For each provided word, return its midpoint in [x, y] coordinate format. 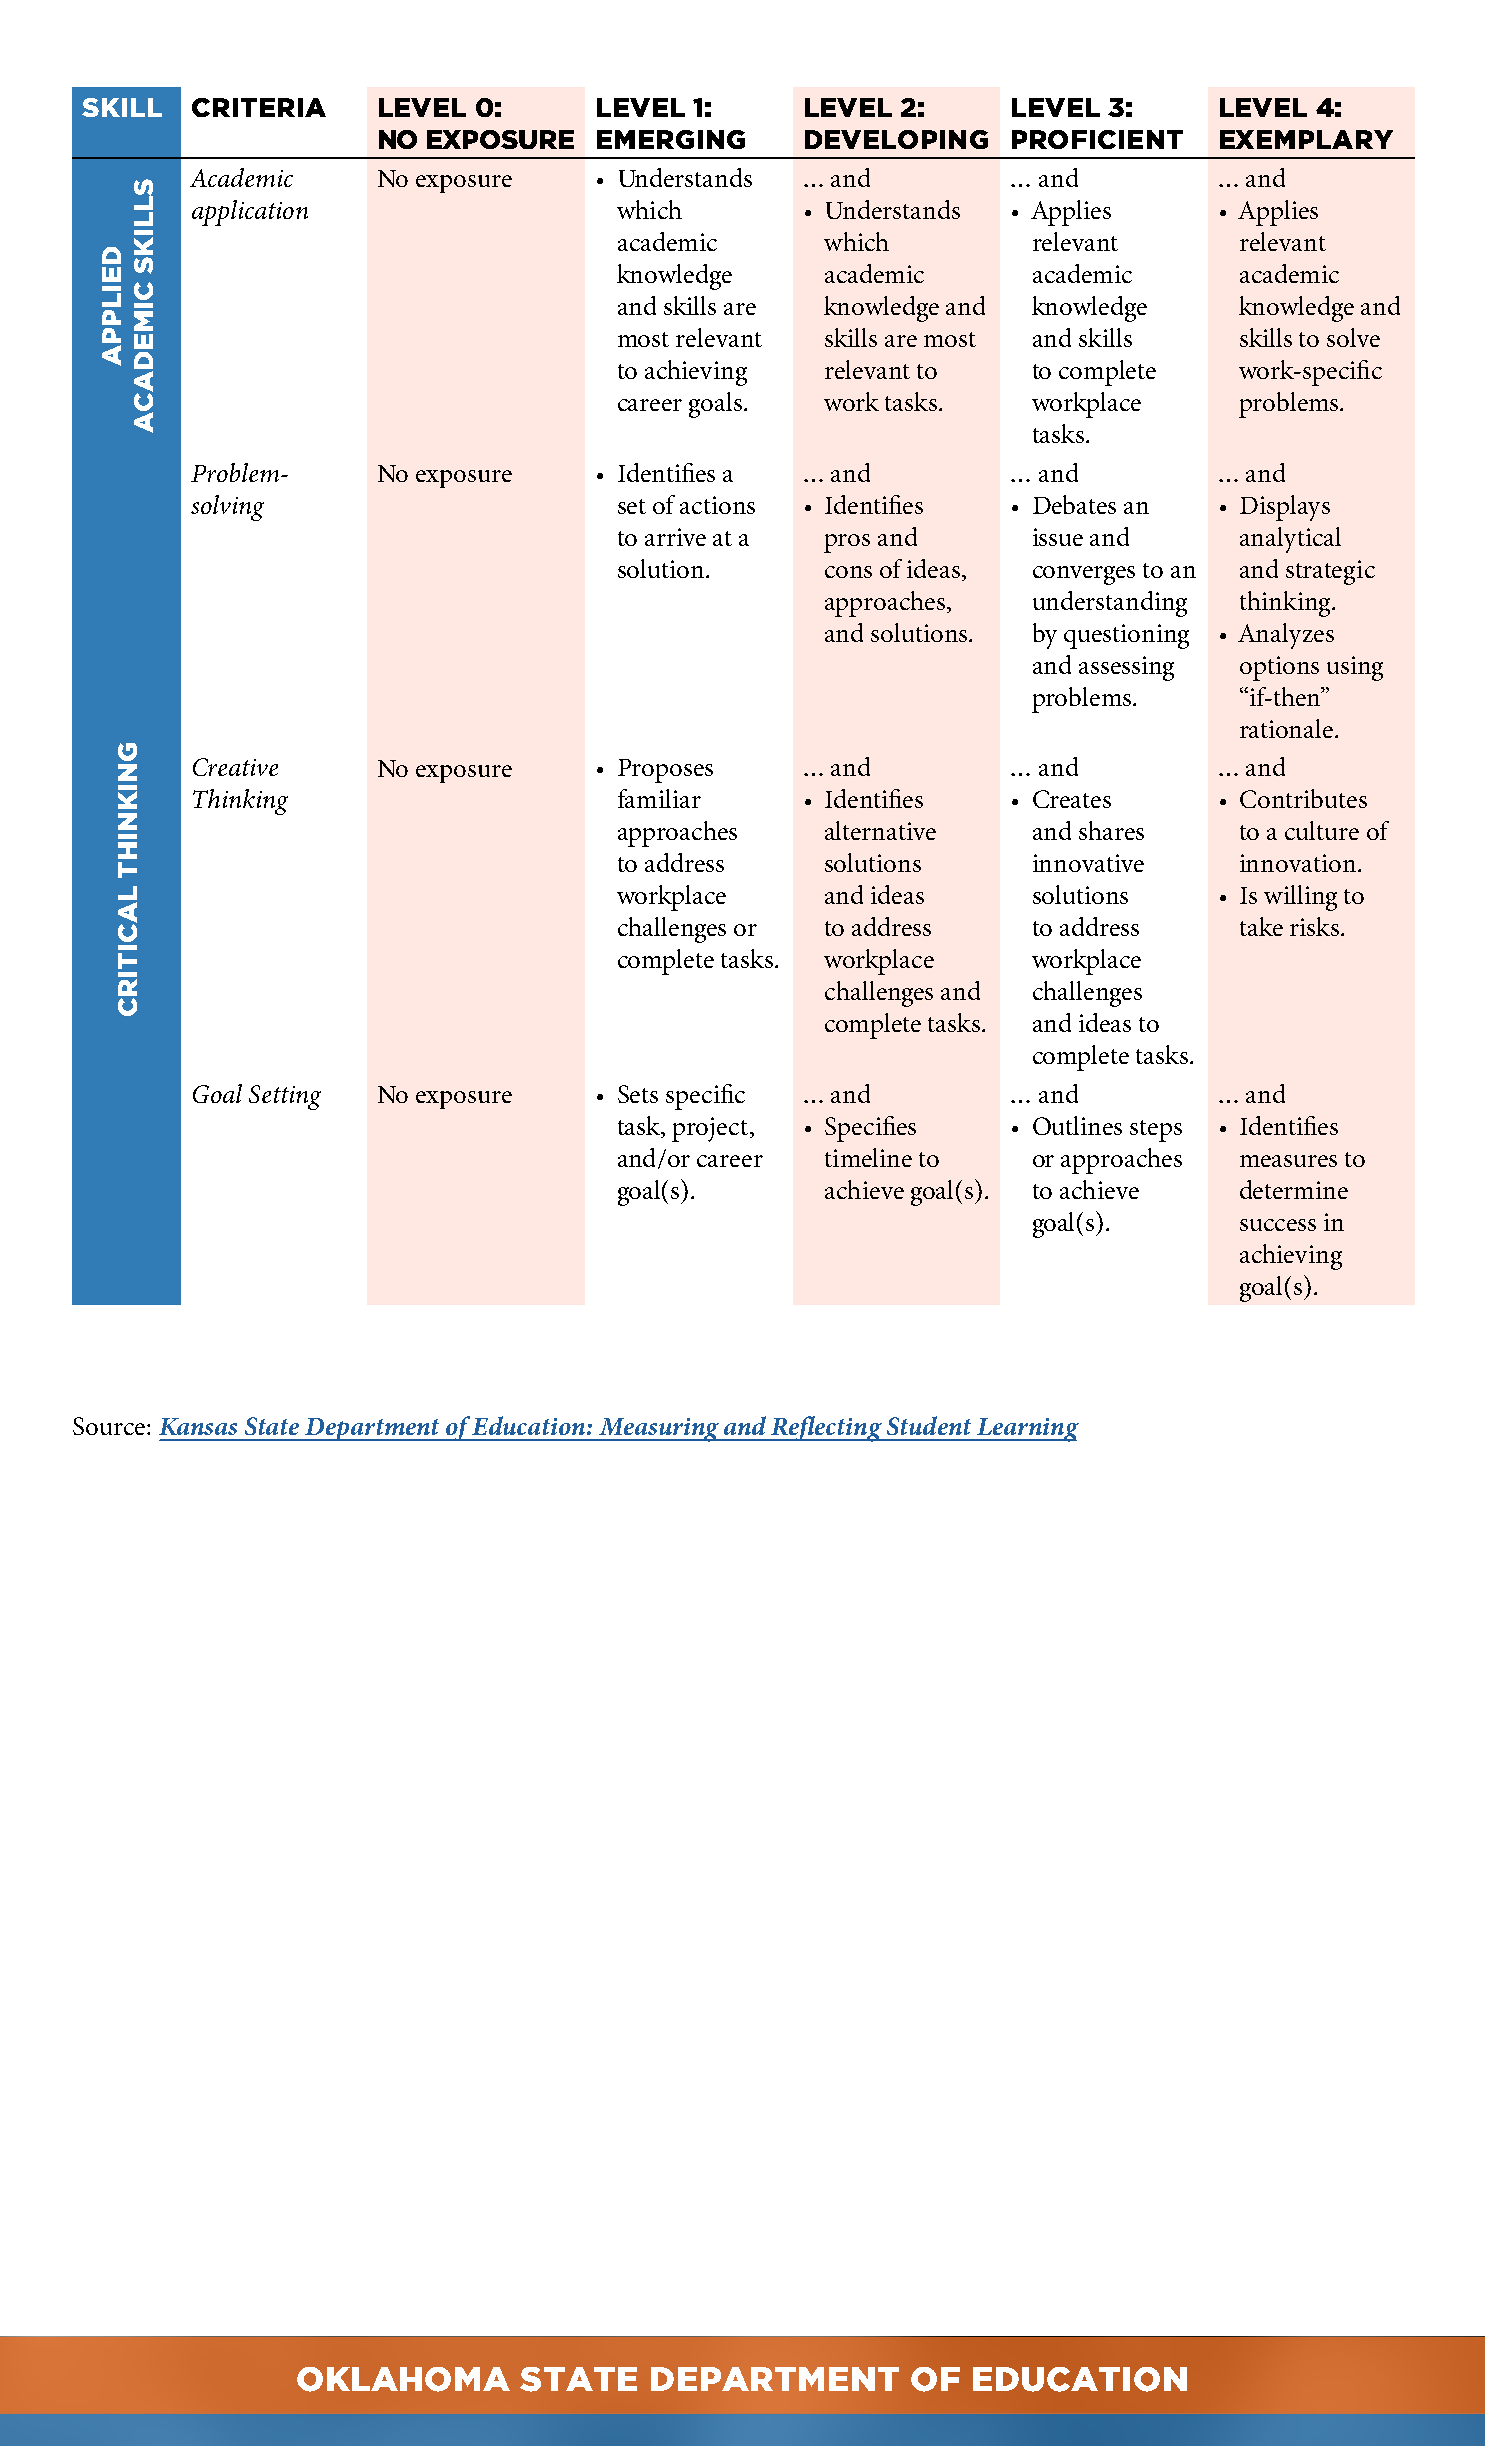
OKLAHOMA [403, 2379]
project [710, 1129]
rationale [1288, 728]
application [250, 213]
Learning [1026, 1430]
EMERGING [671, 139]
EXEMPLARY [1306, 139]
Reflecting [826, 1429]
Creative [235, 767]
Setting [285, 1097]
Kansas [198, 1426]
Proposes [665, 771]
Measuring [659, 1430]
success [1278, 1225]
